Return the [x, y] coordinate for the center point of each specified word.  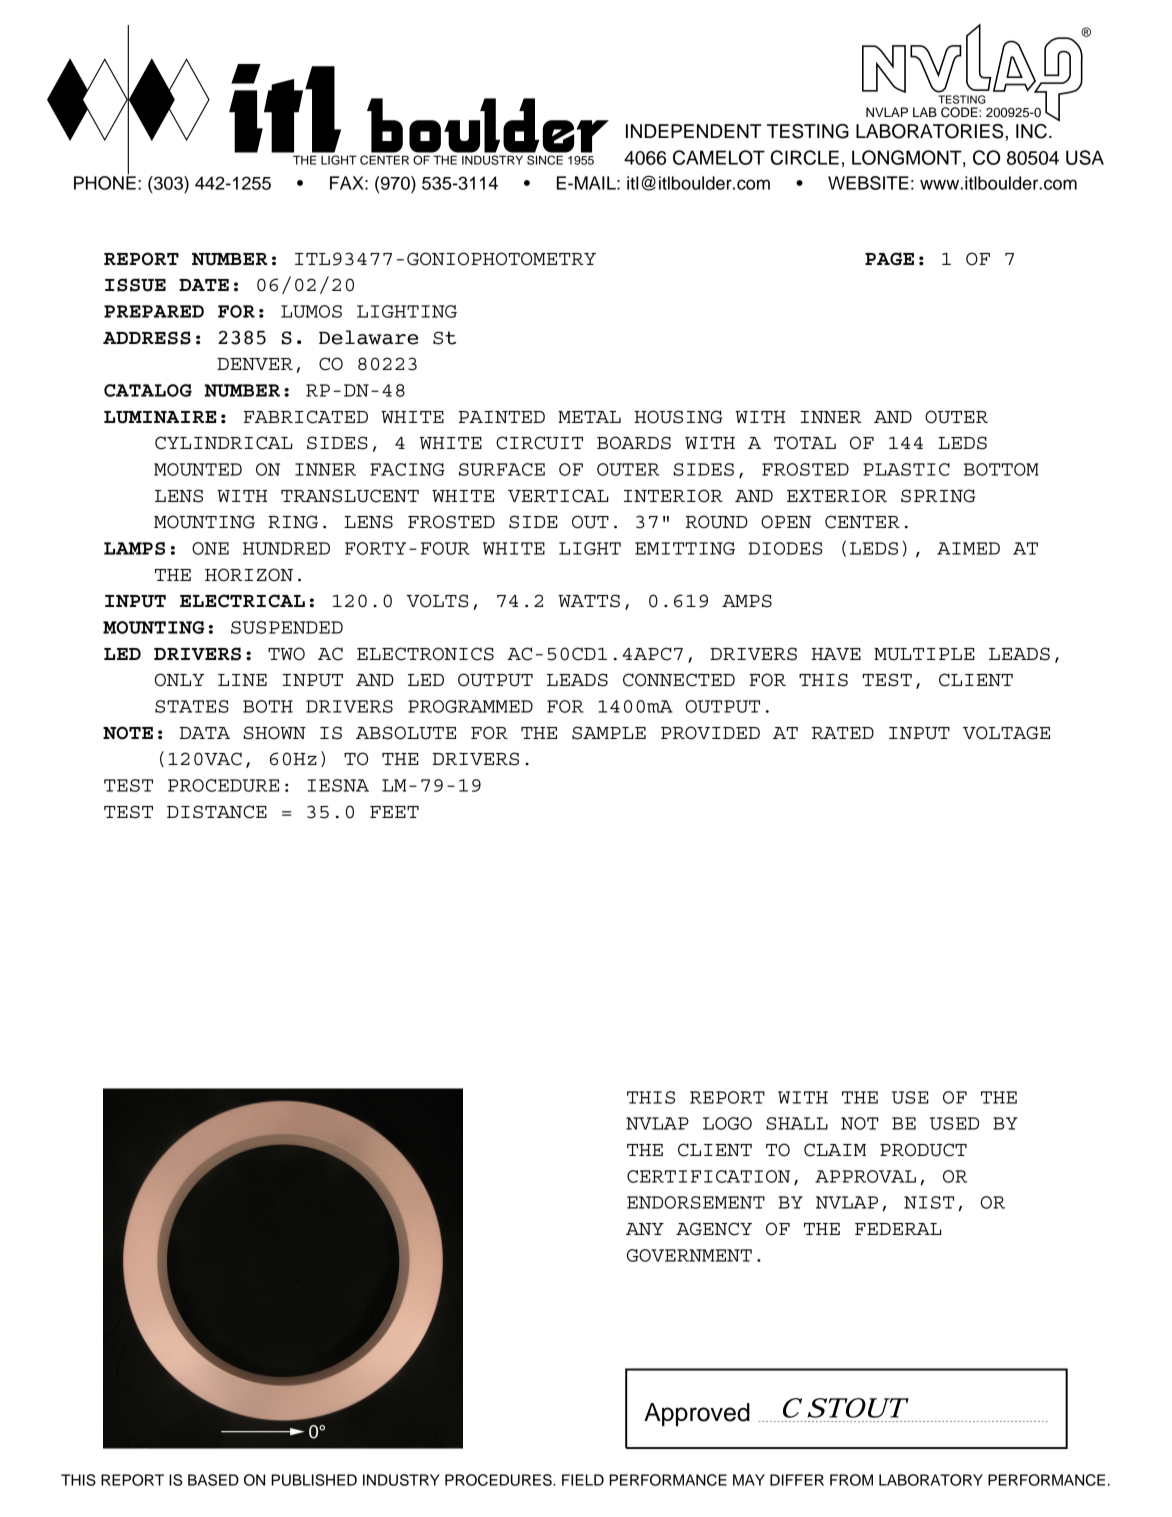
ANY [645, 1229]
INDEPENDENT [694, 131]
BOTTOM [1001, 469]
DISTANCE [217, 812]
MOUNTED [198, 469]
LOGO [727, 1123]
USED [954, 1123]
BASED [213, 1480]
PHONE [105, 182]
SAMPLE [609, 733]
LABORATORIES [930, 131]
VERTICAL [558, 496]
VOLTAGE [1006, 733]
